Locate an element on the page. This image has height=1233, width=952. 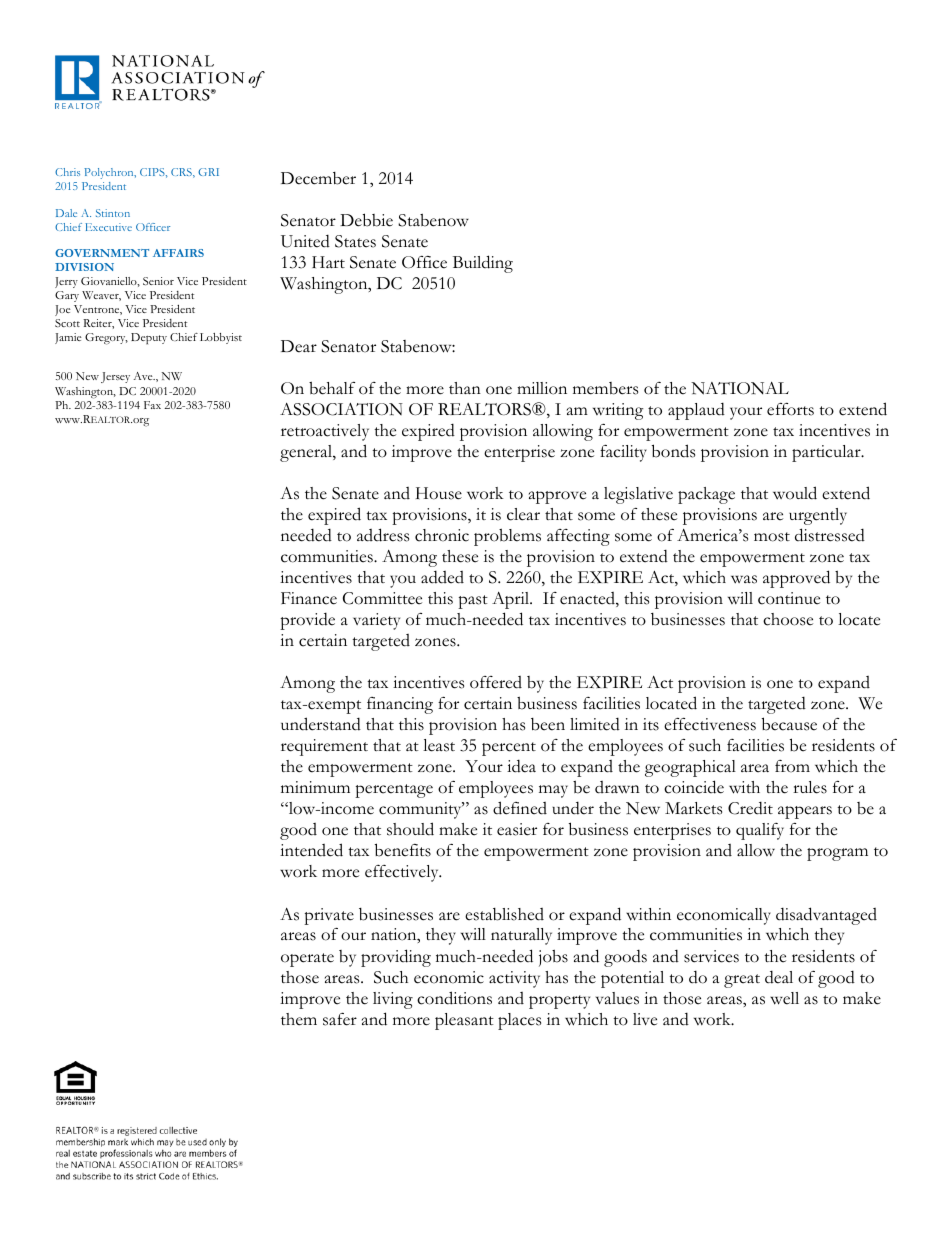
package is located at coordinates (706, 495).
